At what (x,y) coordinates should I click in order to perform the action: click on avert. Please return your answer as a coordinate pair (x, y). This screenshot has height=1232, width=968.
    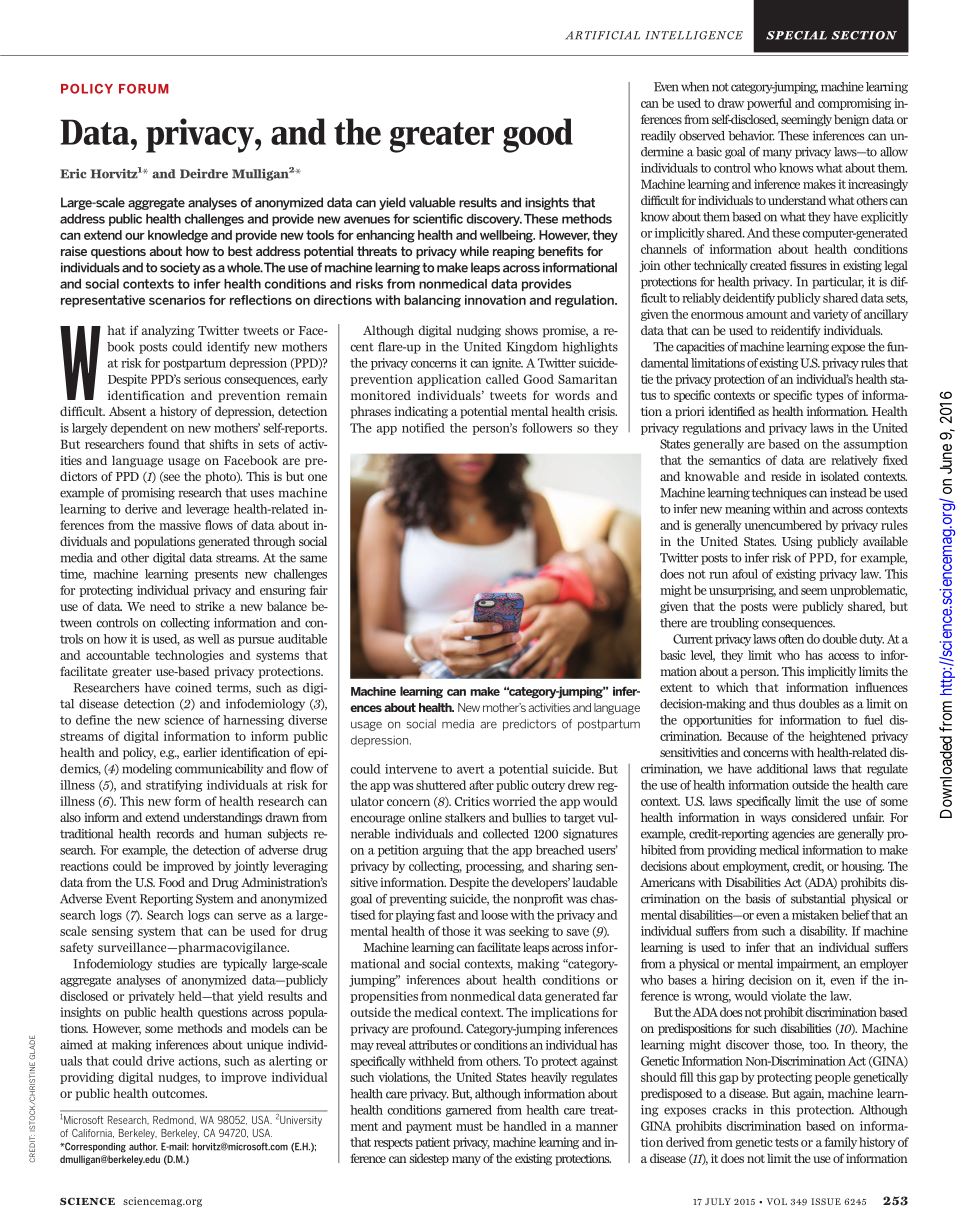
    Looking at the image, I should click on (470, 769).
